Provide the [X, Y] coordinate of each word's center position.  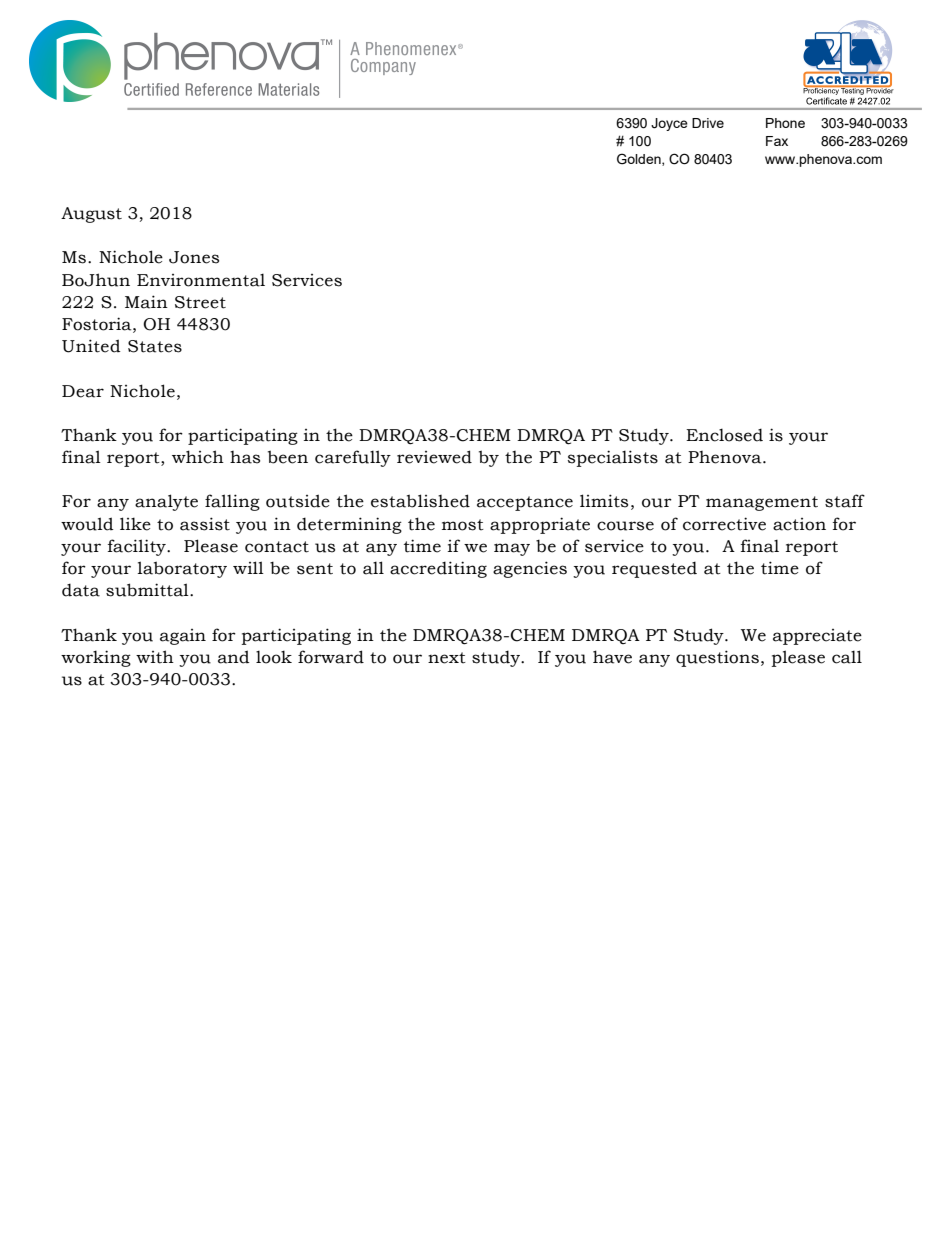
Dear [83, 391]
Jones [194, 257]
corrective [724, 524]
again [183, 637]
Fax [777, 141]
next [447, 658]
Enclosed [724, 435]
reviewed [434, 457]
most [463, 525]
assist [205, 524]
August [91, 215]
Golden [640, 159]
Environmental [201, 280]
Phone [785, 123]
